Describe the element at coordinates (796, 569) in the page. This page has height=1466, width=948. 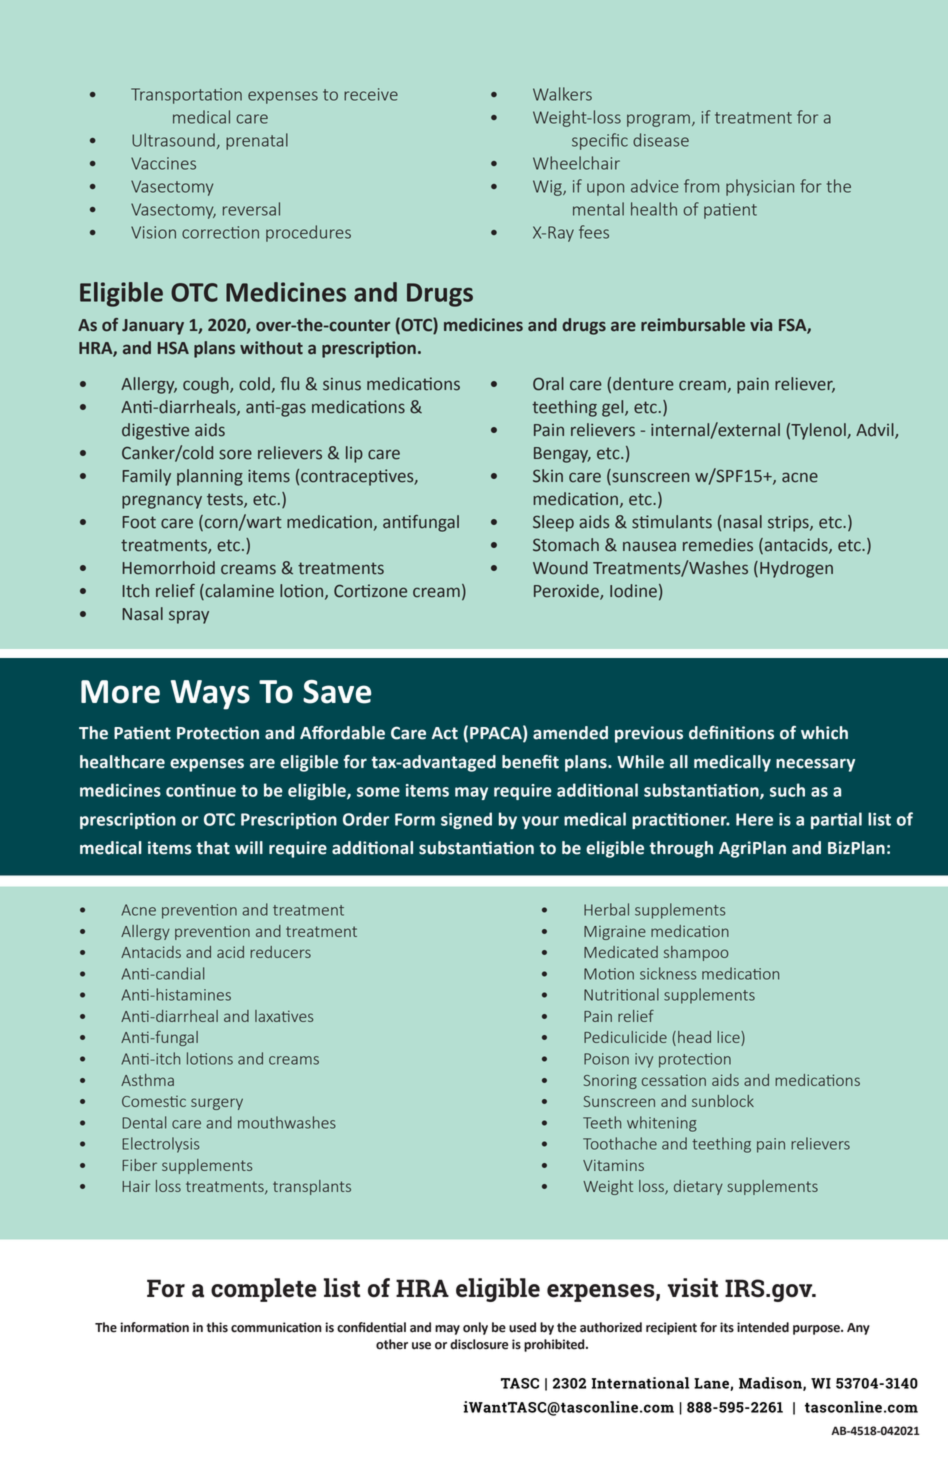
I see `Hydrogen` at that location.
